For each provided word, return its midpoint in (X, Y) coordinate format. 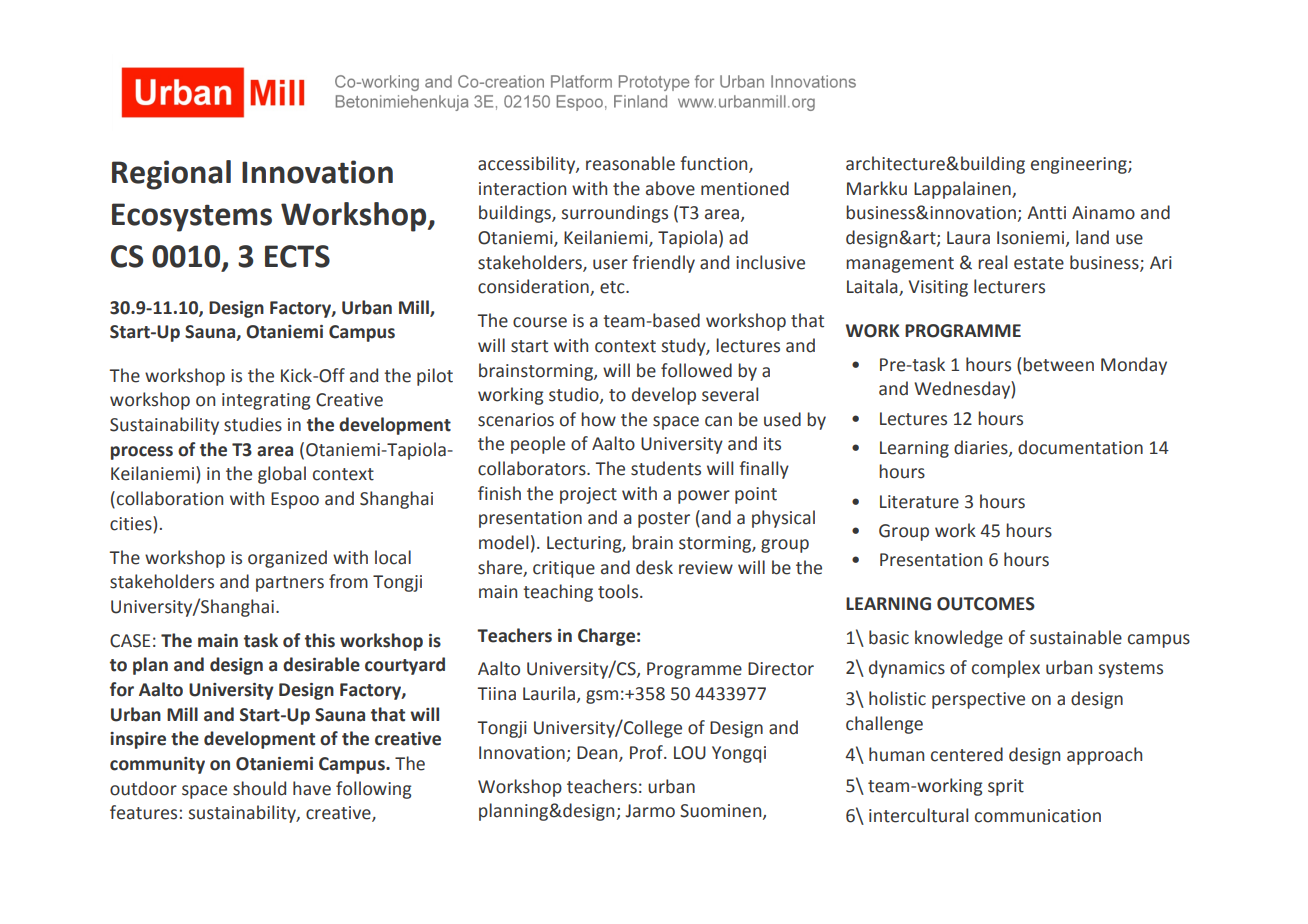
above (670, 188)
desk (654, 567)
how (598, 419)
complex (1006, 669)
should (259, 788)
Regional (171, 175)
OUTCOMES (986, 604)
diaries (982, 448)
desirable (321, 664)
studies (253, 424)
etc (613, 287)
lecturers (1009, 286)
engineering (1080, 165)
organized (287, 559)
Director (781, 669)
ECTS (297, 256)
